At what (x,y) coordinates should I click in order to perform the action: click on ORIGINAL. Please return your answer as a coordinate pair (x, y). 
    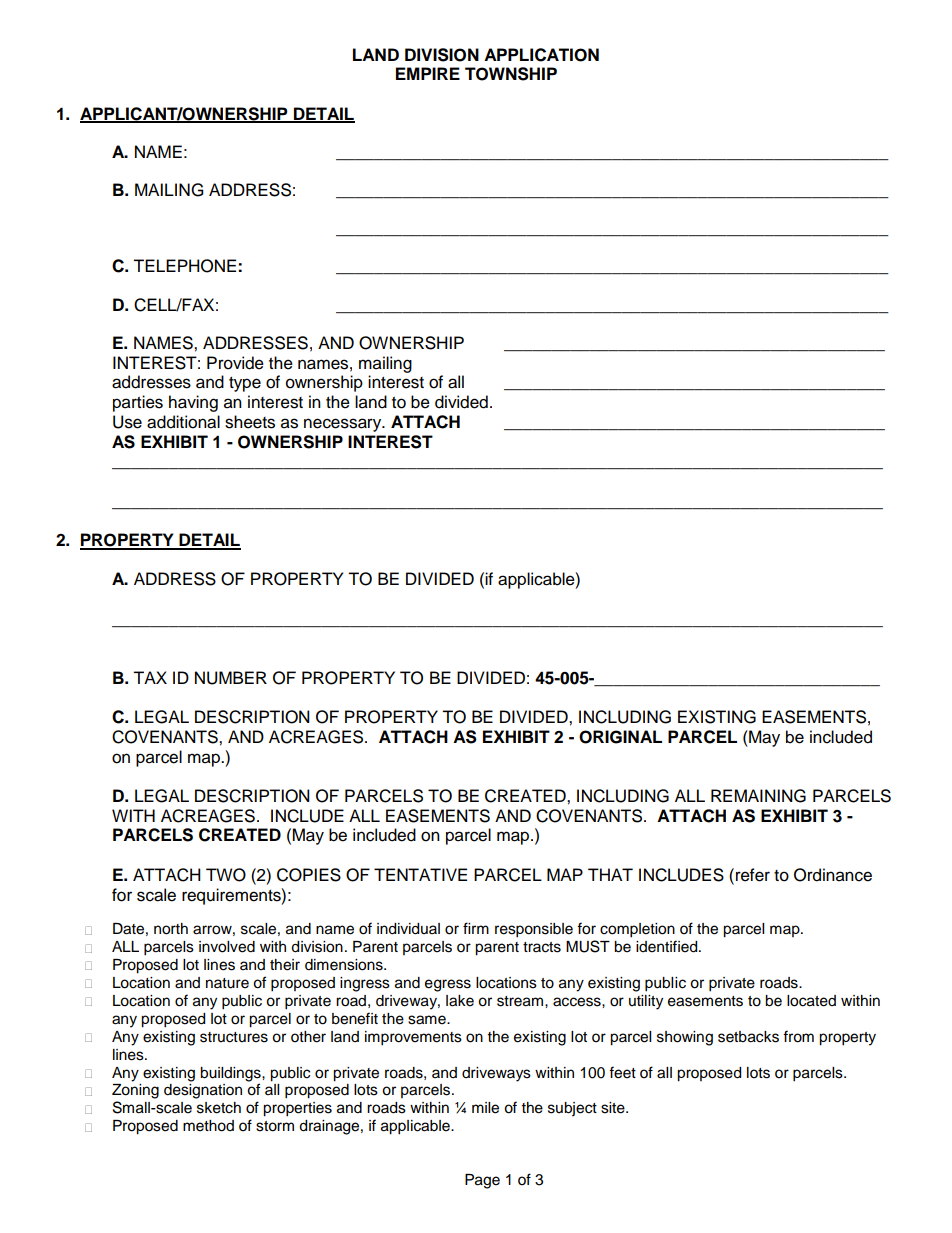
    Looking at the image, I should click on (620, 737).
